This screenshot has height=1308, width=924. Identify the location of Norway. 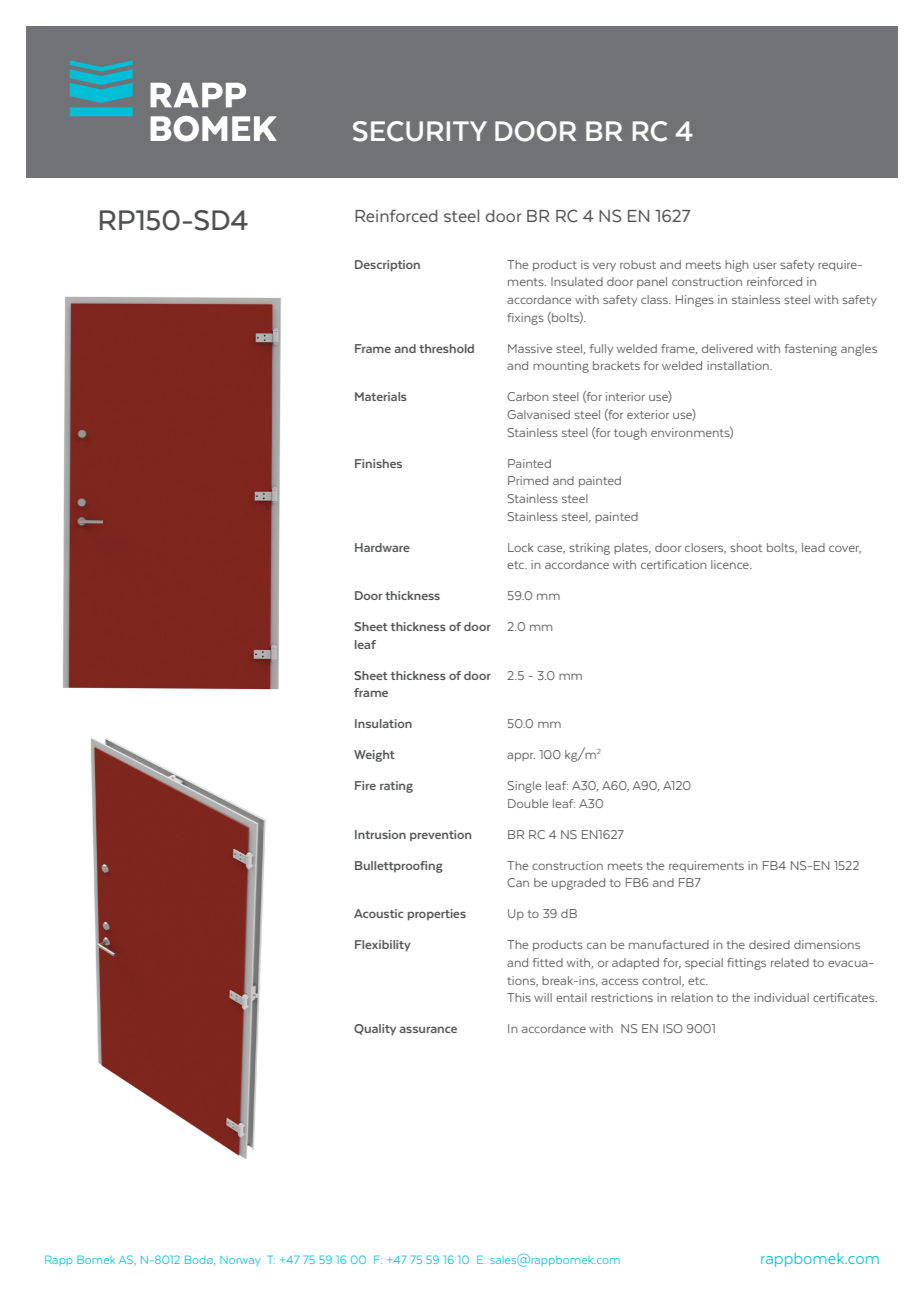
(240, 1261).
